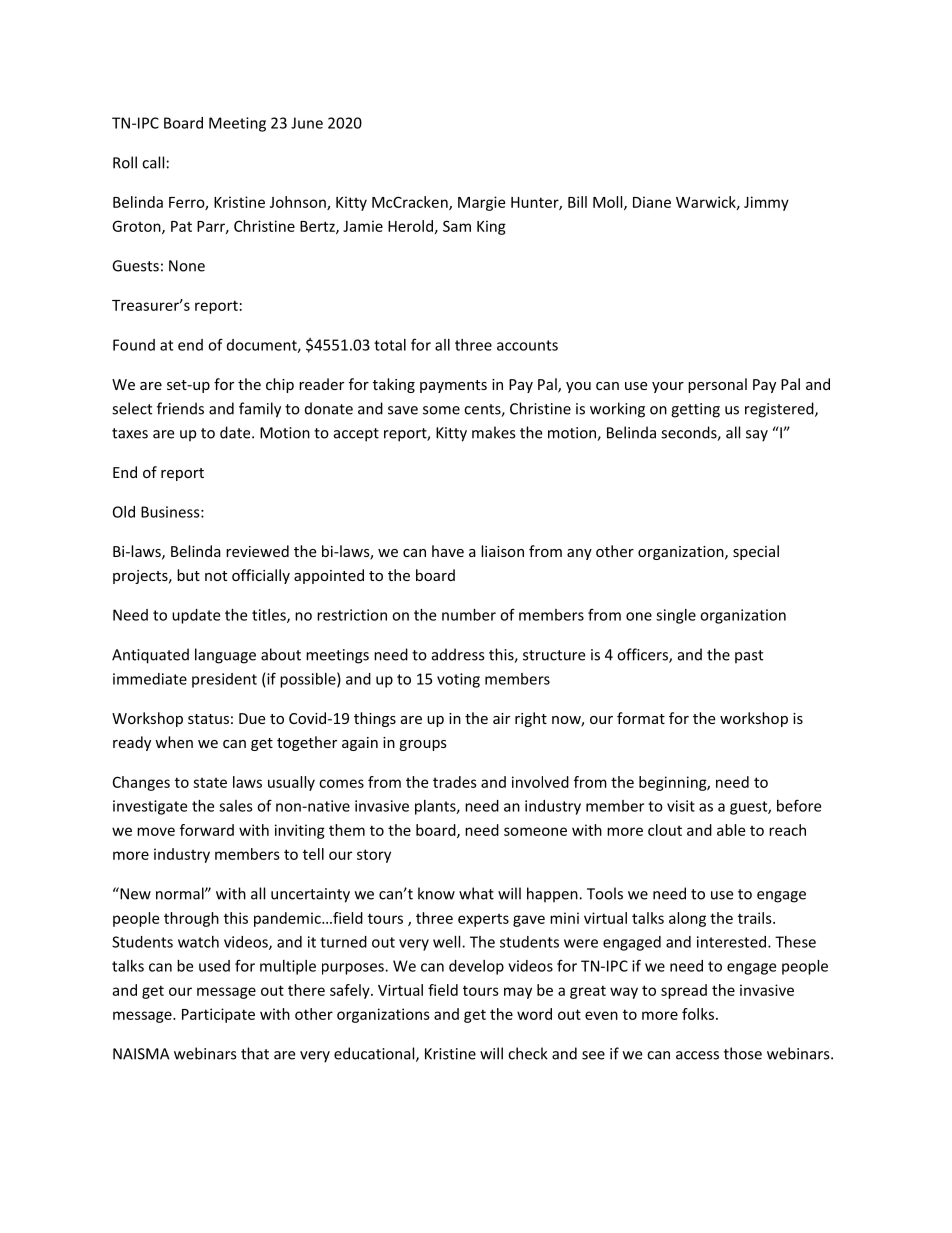 The width and height of the page is (952, 1233). What do you see at coordinates (518, 993) in the page?
I see `may` at bounding box center [518, 993].
